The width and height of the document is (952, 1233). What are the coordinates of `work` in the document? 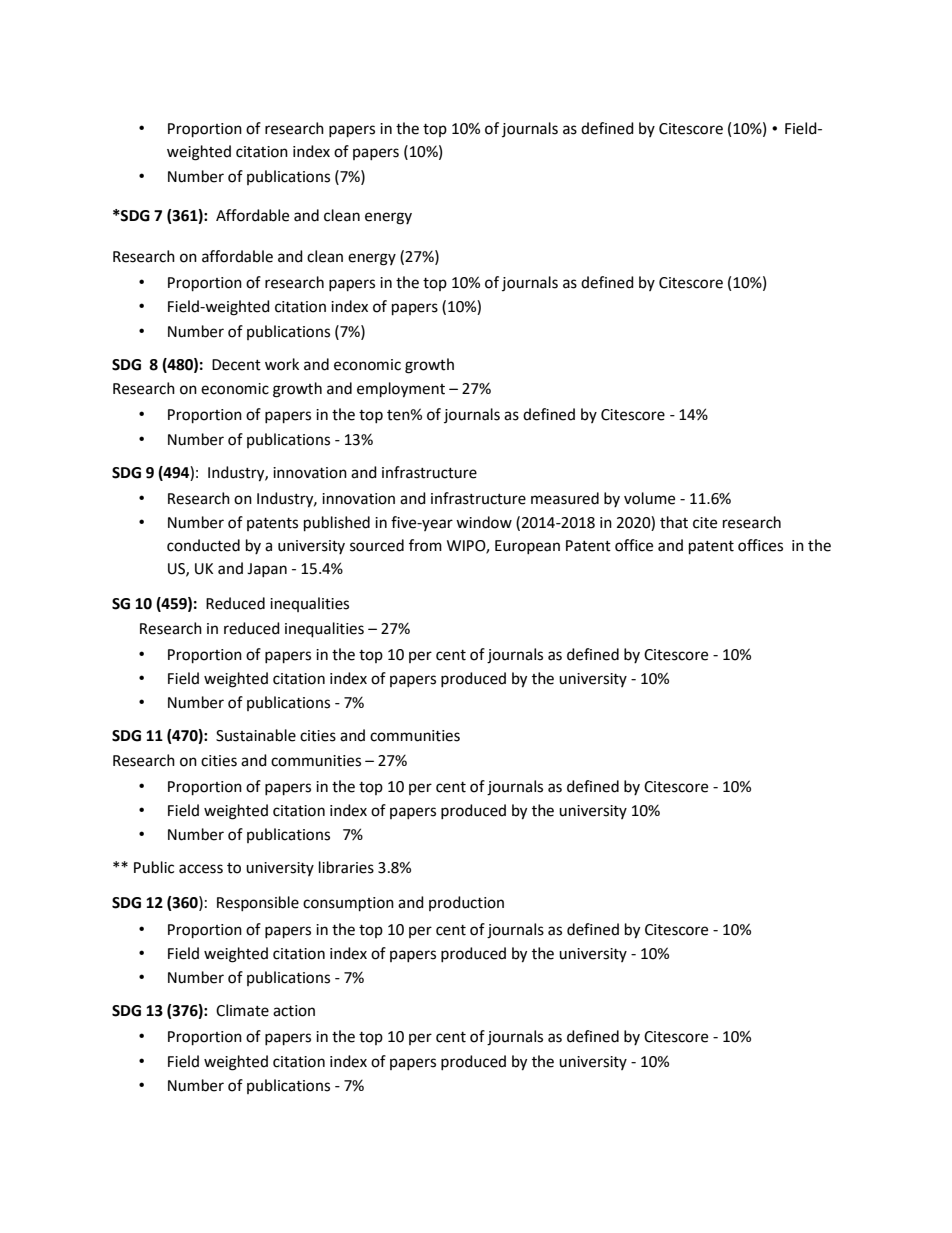 It's located at (282, 364).
